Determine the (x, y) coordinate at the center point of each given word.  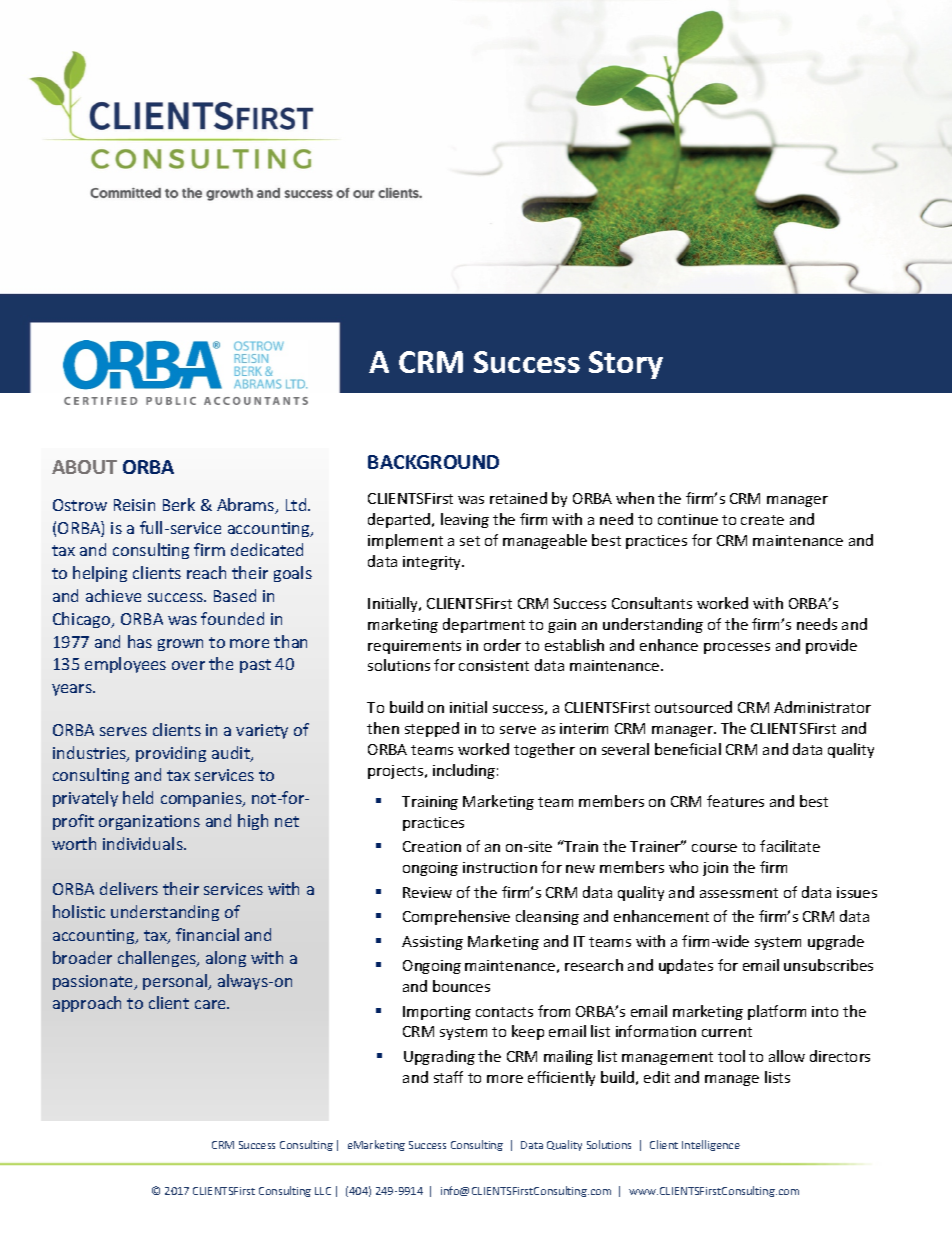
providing (171, 754)
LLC (323, 1191)
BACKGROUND (433, 462)
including (464, 771)
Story (626, 365)
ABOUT (84, 467)
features (735, 801)
